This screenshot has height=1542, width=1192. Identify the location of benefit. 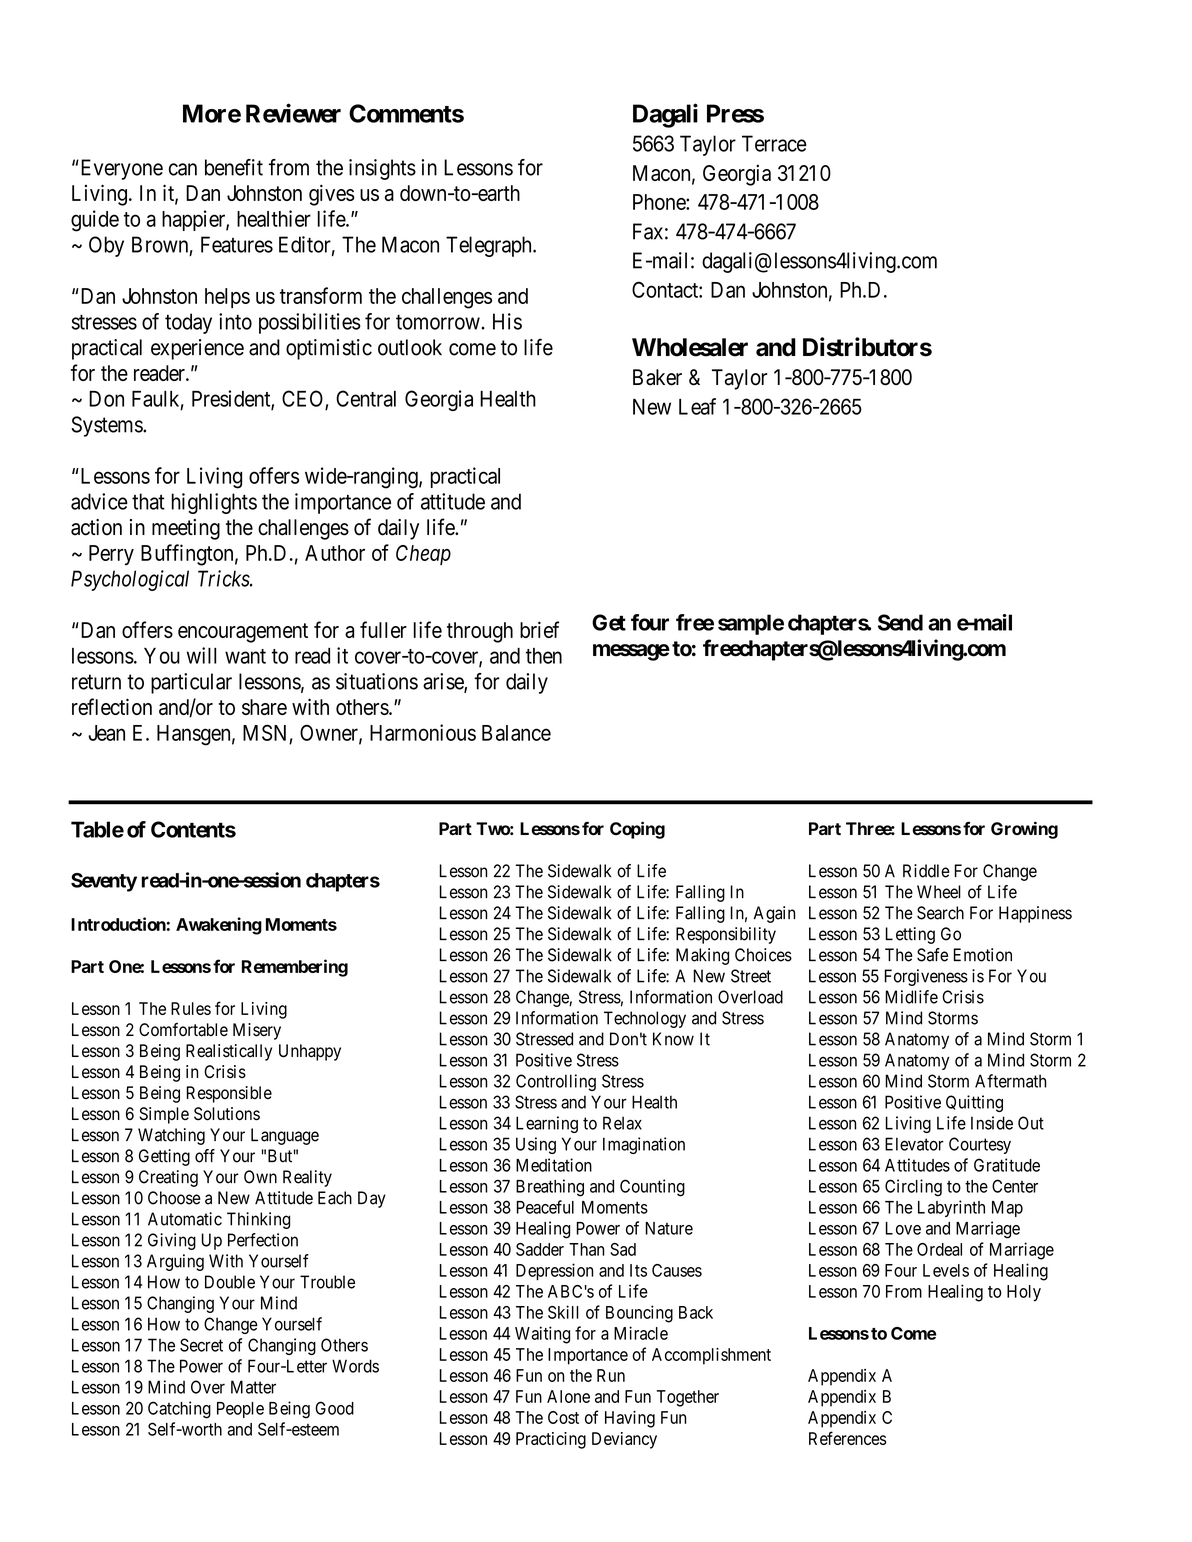
(234, 167).
